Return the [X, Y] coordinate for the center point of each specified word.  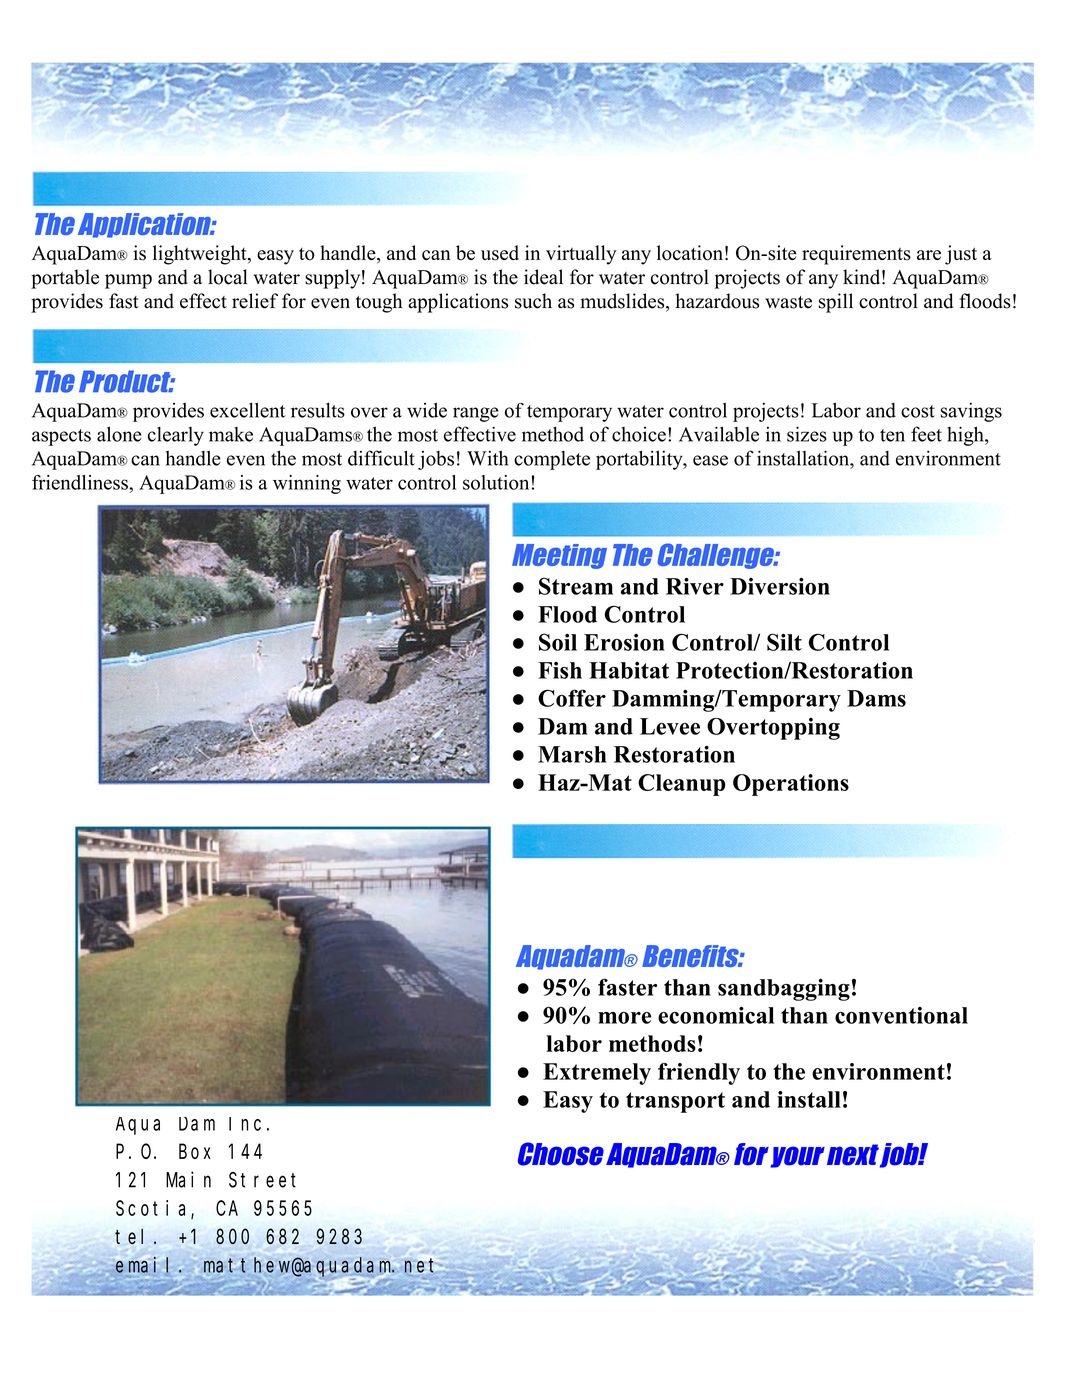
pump [128, 281]
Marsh [572, 754]
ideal [543, 277]
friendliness [81, 482]
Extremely [597, 1074]
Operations [791, 785]
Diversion [780, 586]
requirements [856, 255]
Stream [576, 586]
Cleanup [681, 785]
